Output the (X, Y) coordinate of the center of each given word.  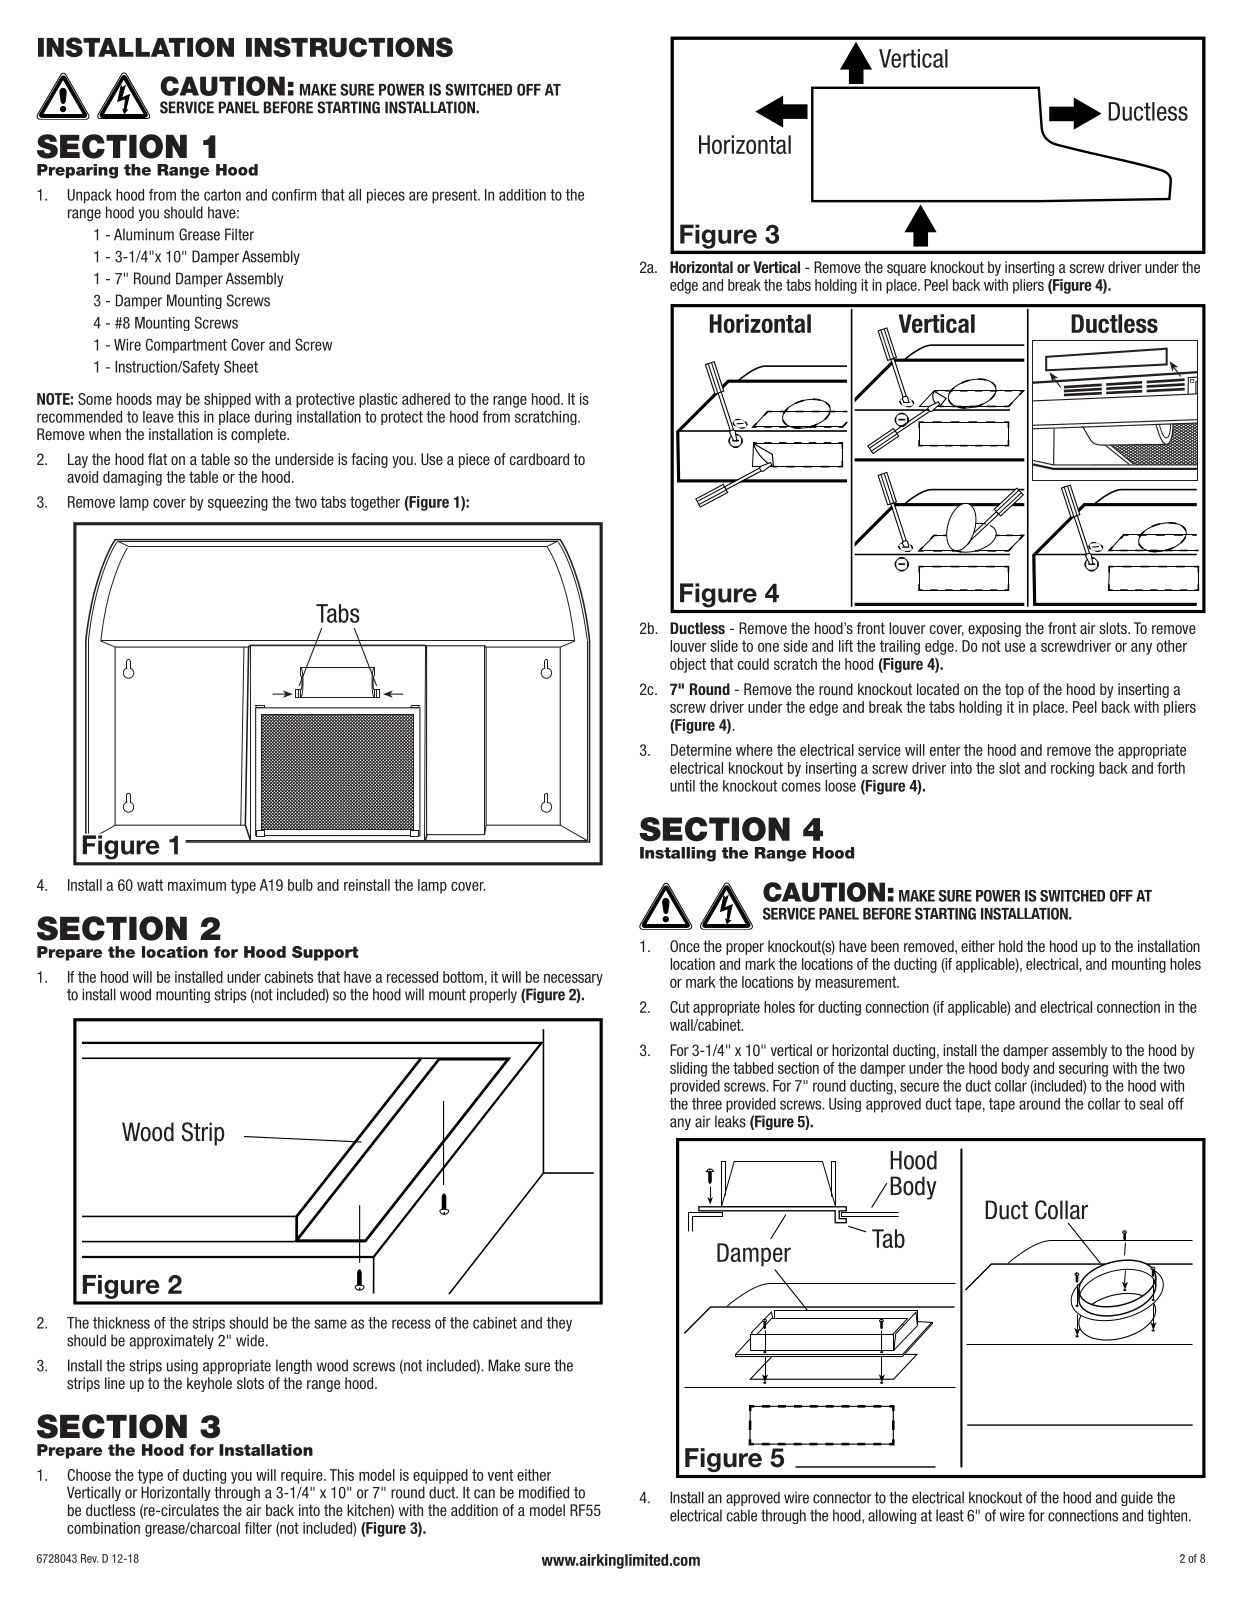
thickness (121, 1323)
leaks (730, 1121)
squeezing (238, 503)
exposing (994, 629)
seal (1151, 1104)
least (950, 1515)
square (906, 270)
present (455, 196)
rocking (1072, 769)
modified (544, 1492)
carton (222, 195)
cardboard (539, 459)
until (682, 786)
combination (103, 1528)
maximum (197, 885)
